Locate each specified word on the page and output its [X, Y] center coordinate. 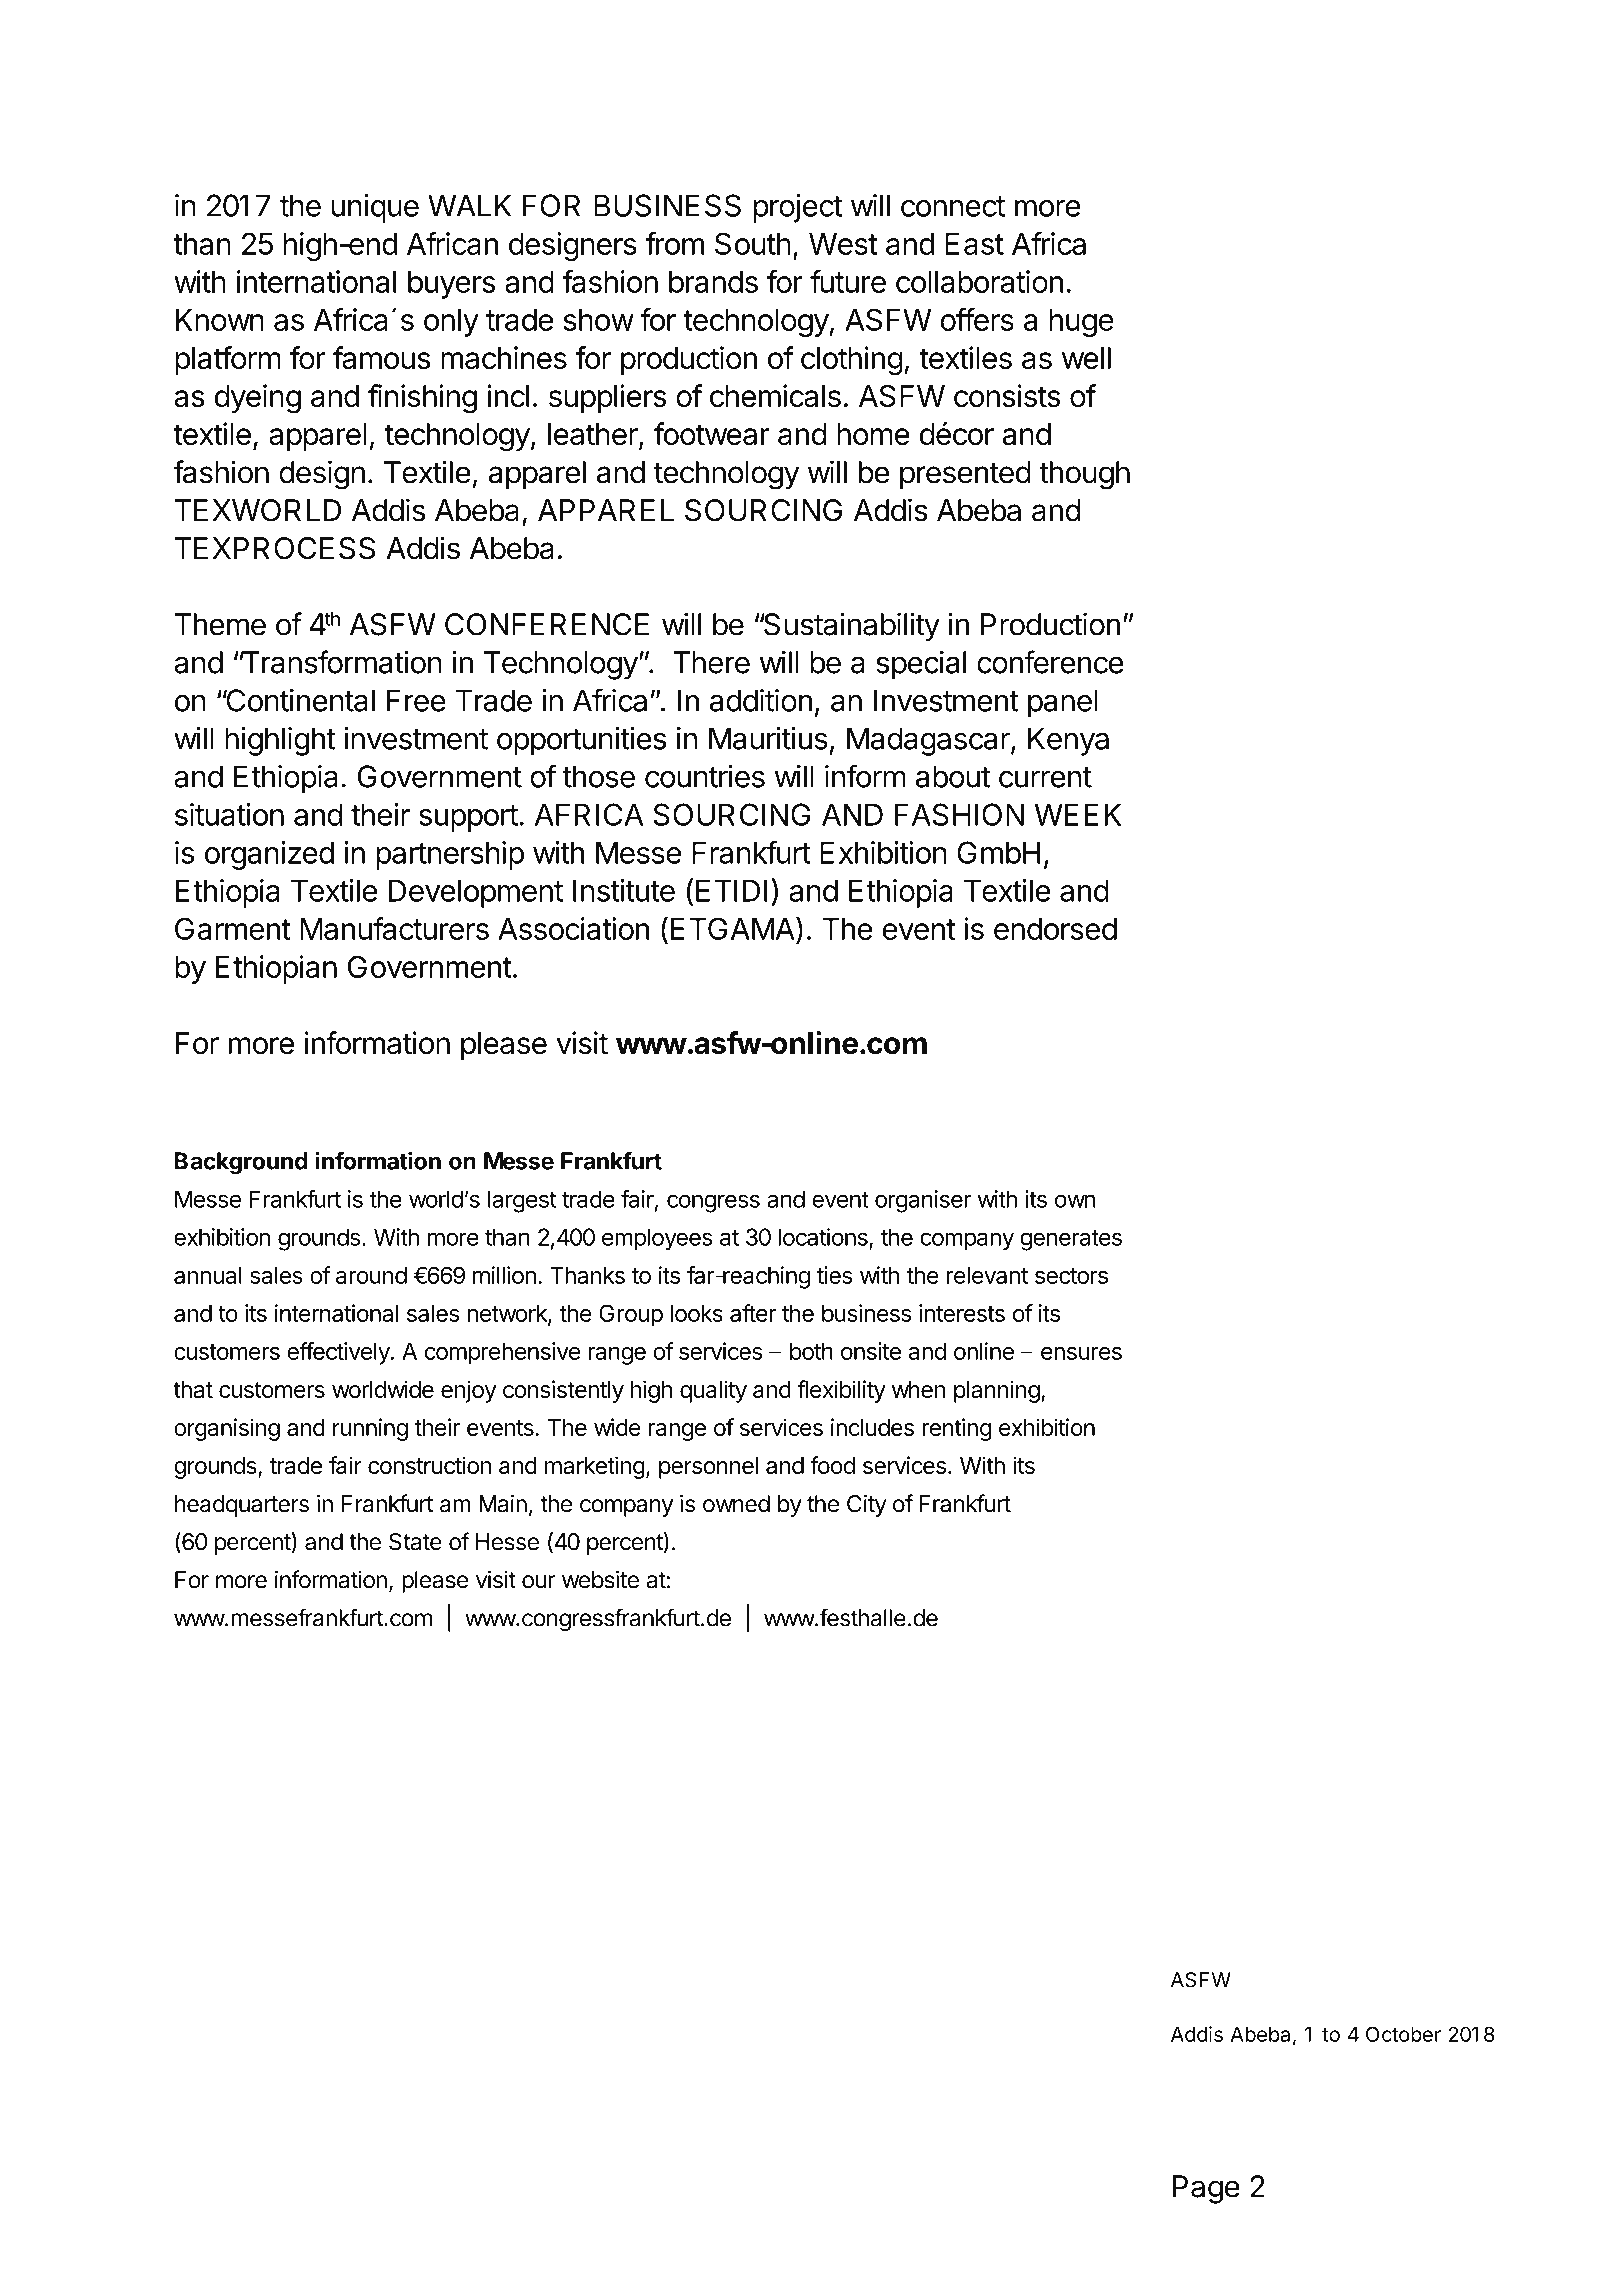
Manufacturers [394, 928]
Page [1206, 2189]
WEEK [1078, 814]
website [600, 1579]
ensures [1081, 1353]
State [415, 1542]
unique [375, 208]
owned [736, 1504]
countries [705, 776]
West [843, 244]
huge [1081, 323]
